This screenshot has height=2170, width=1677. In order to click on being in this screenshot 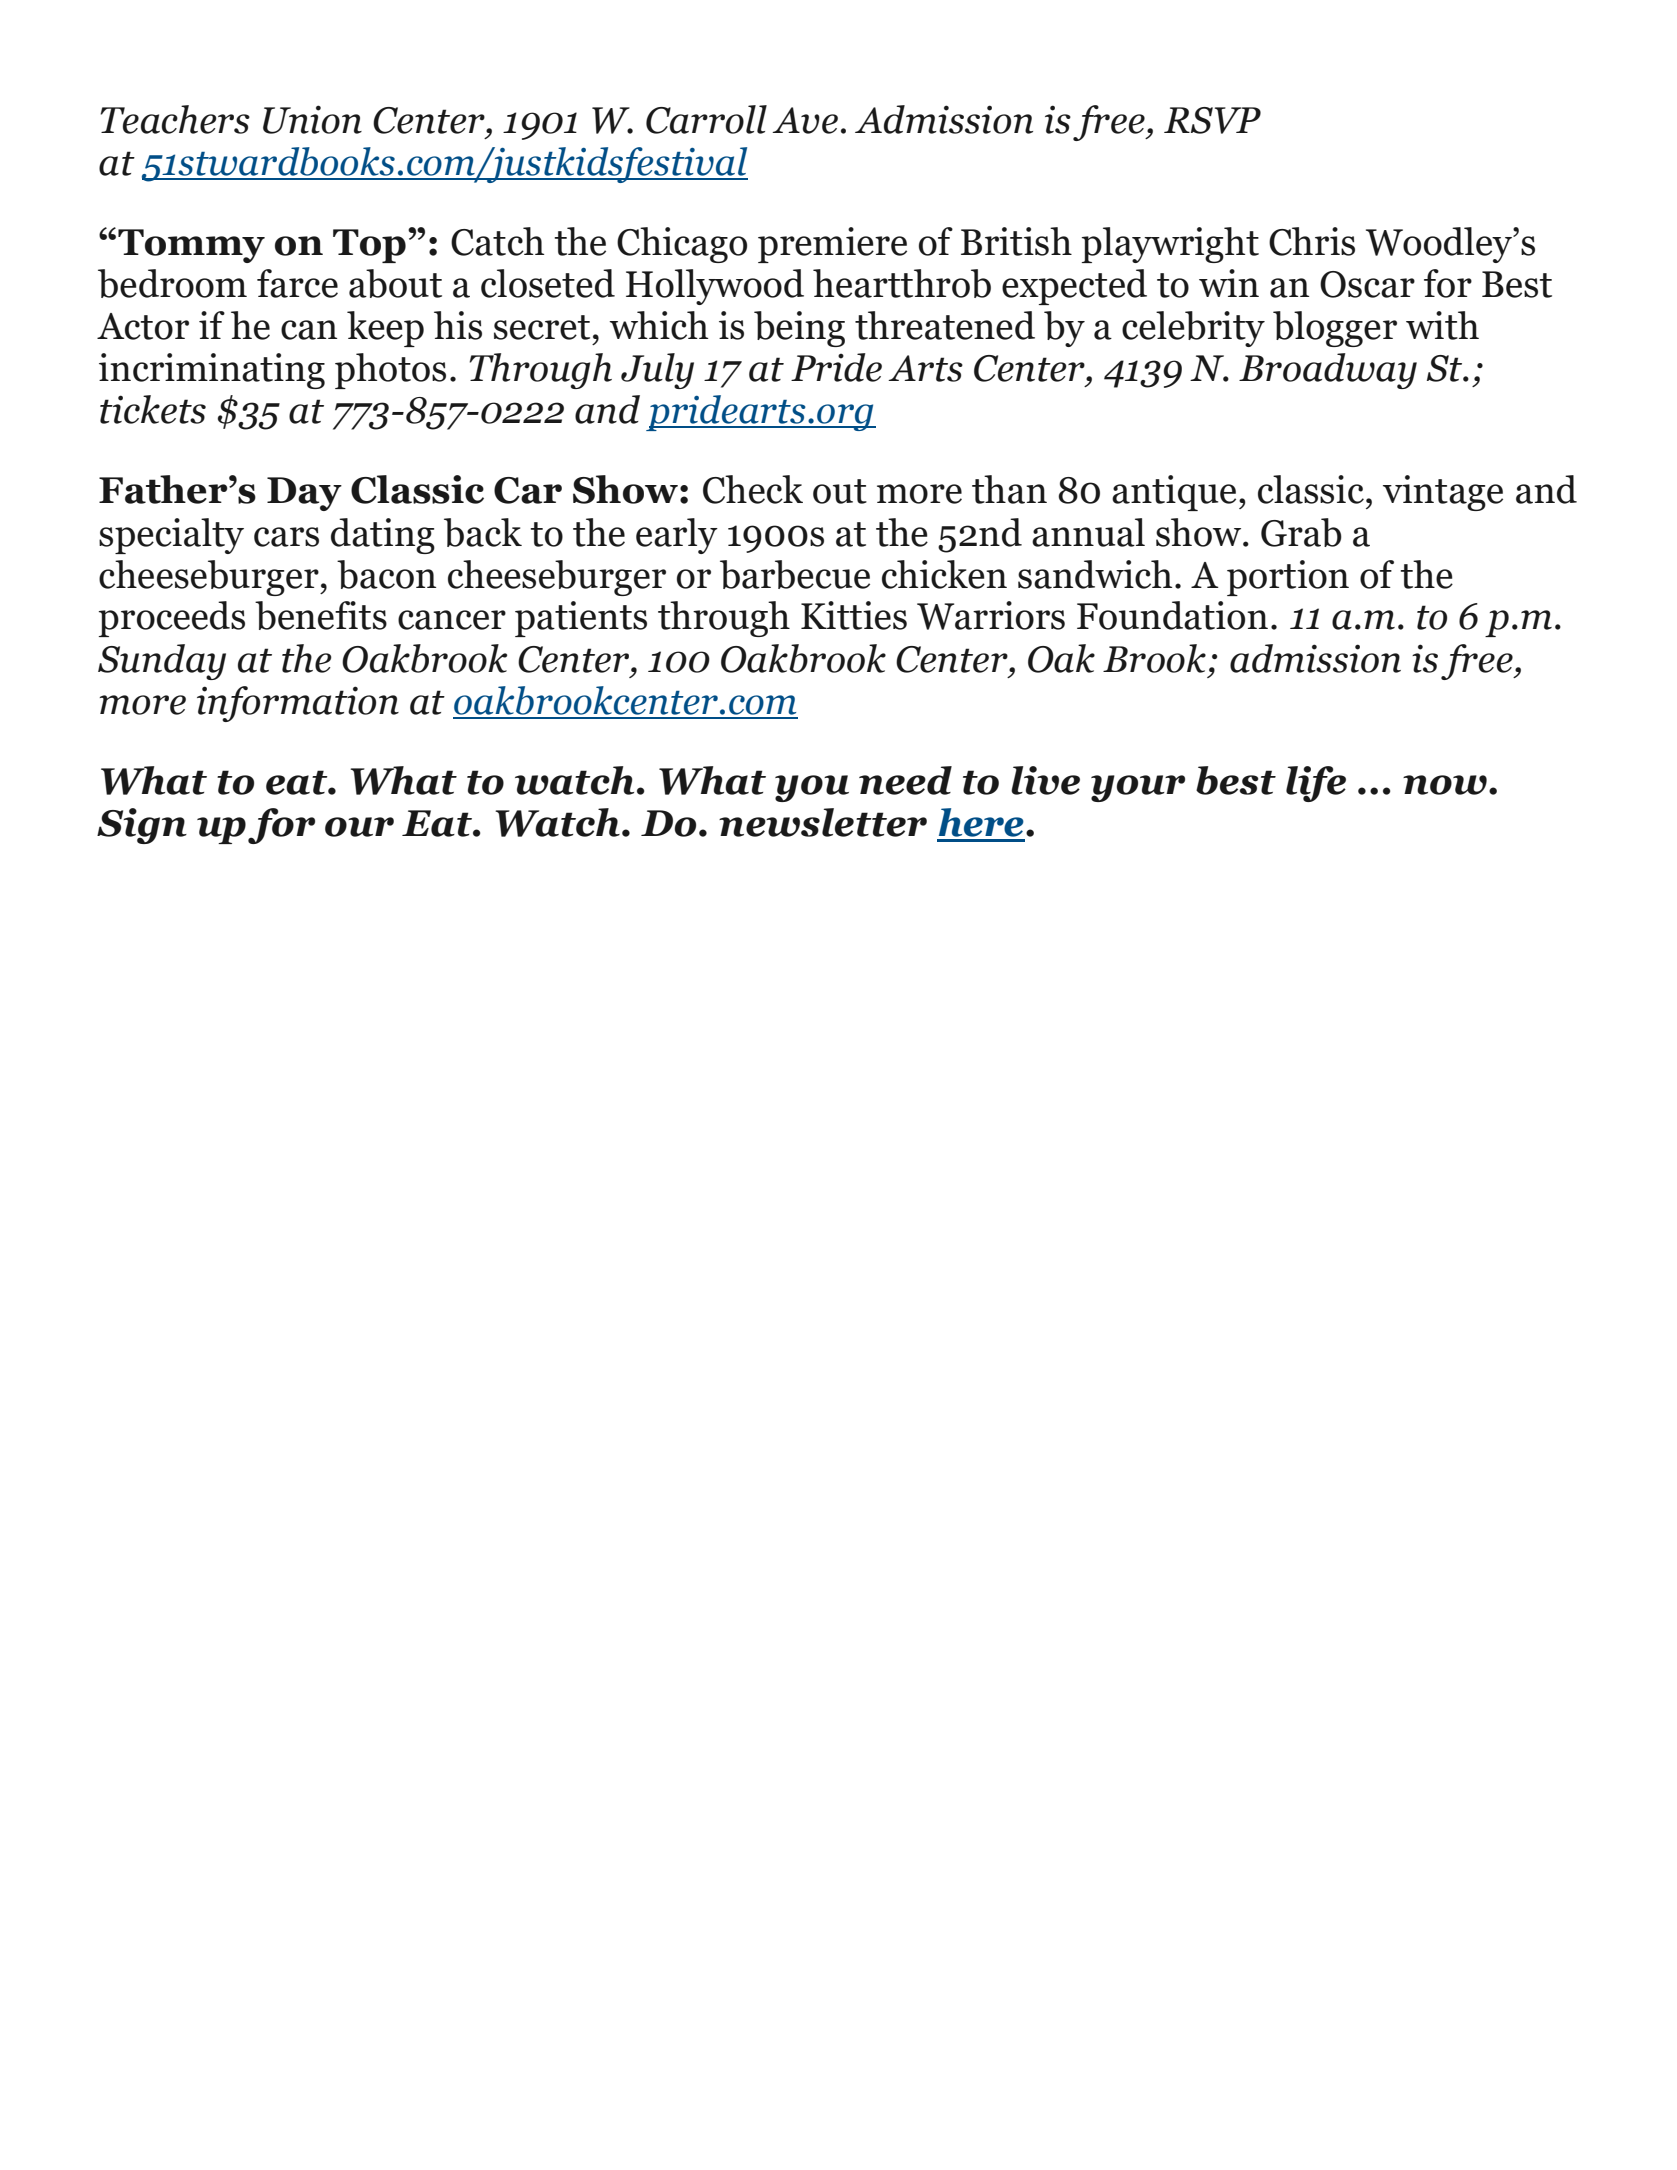, I will do `click(799, 329)`.
